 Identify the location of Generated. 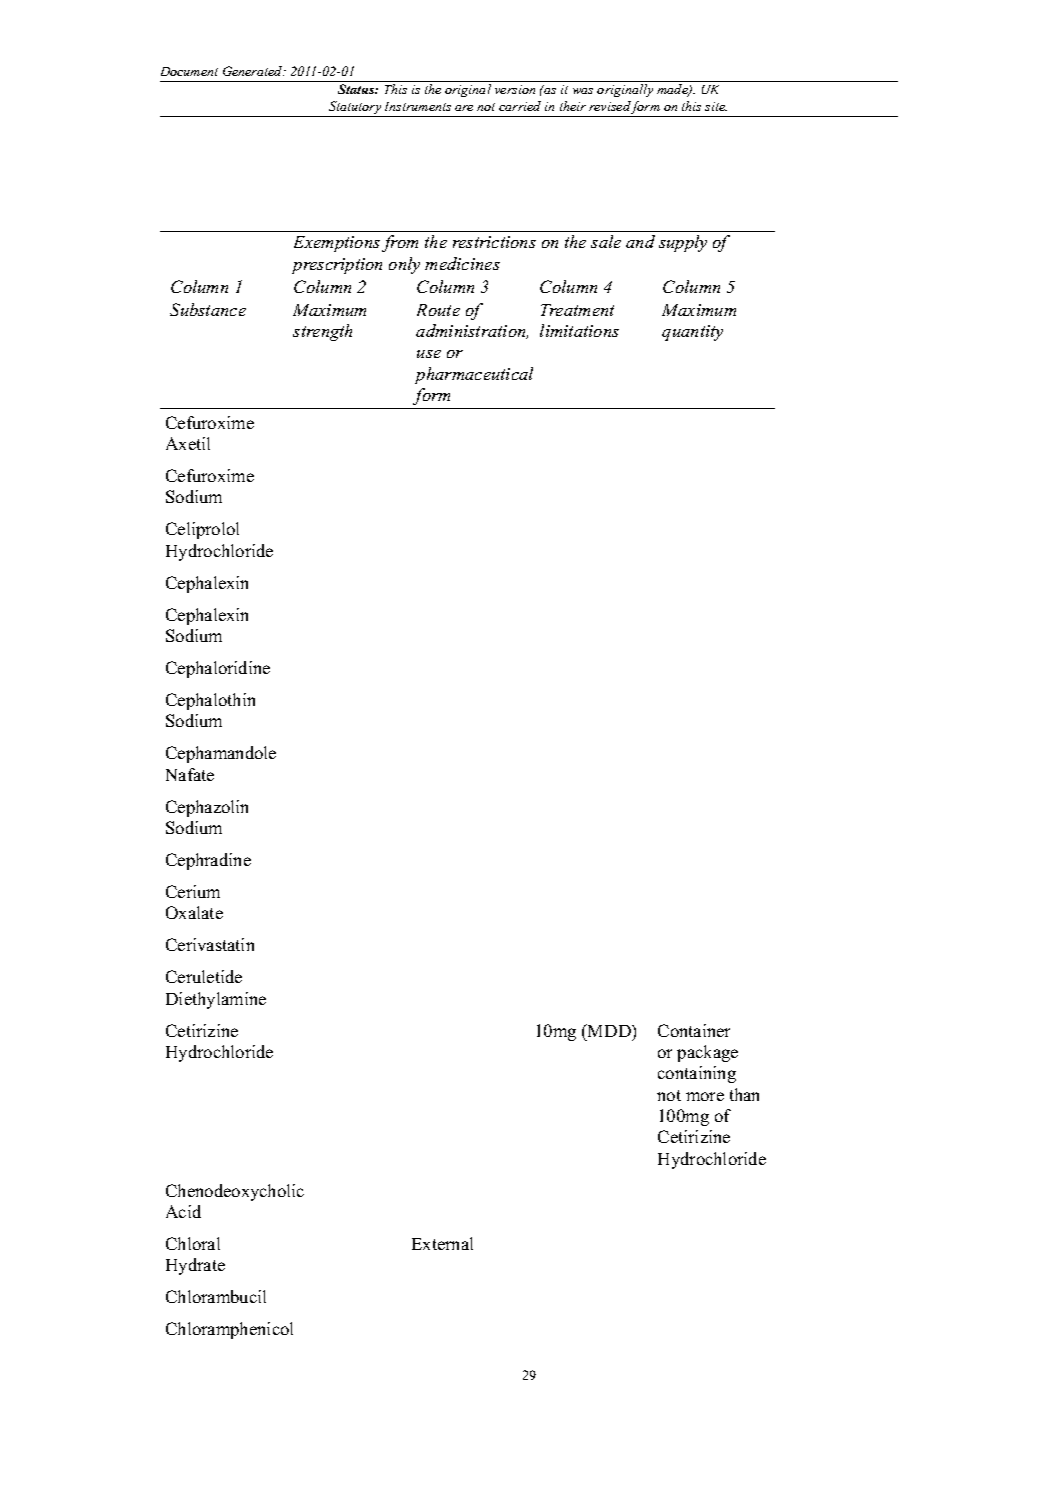
(254, 71).
